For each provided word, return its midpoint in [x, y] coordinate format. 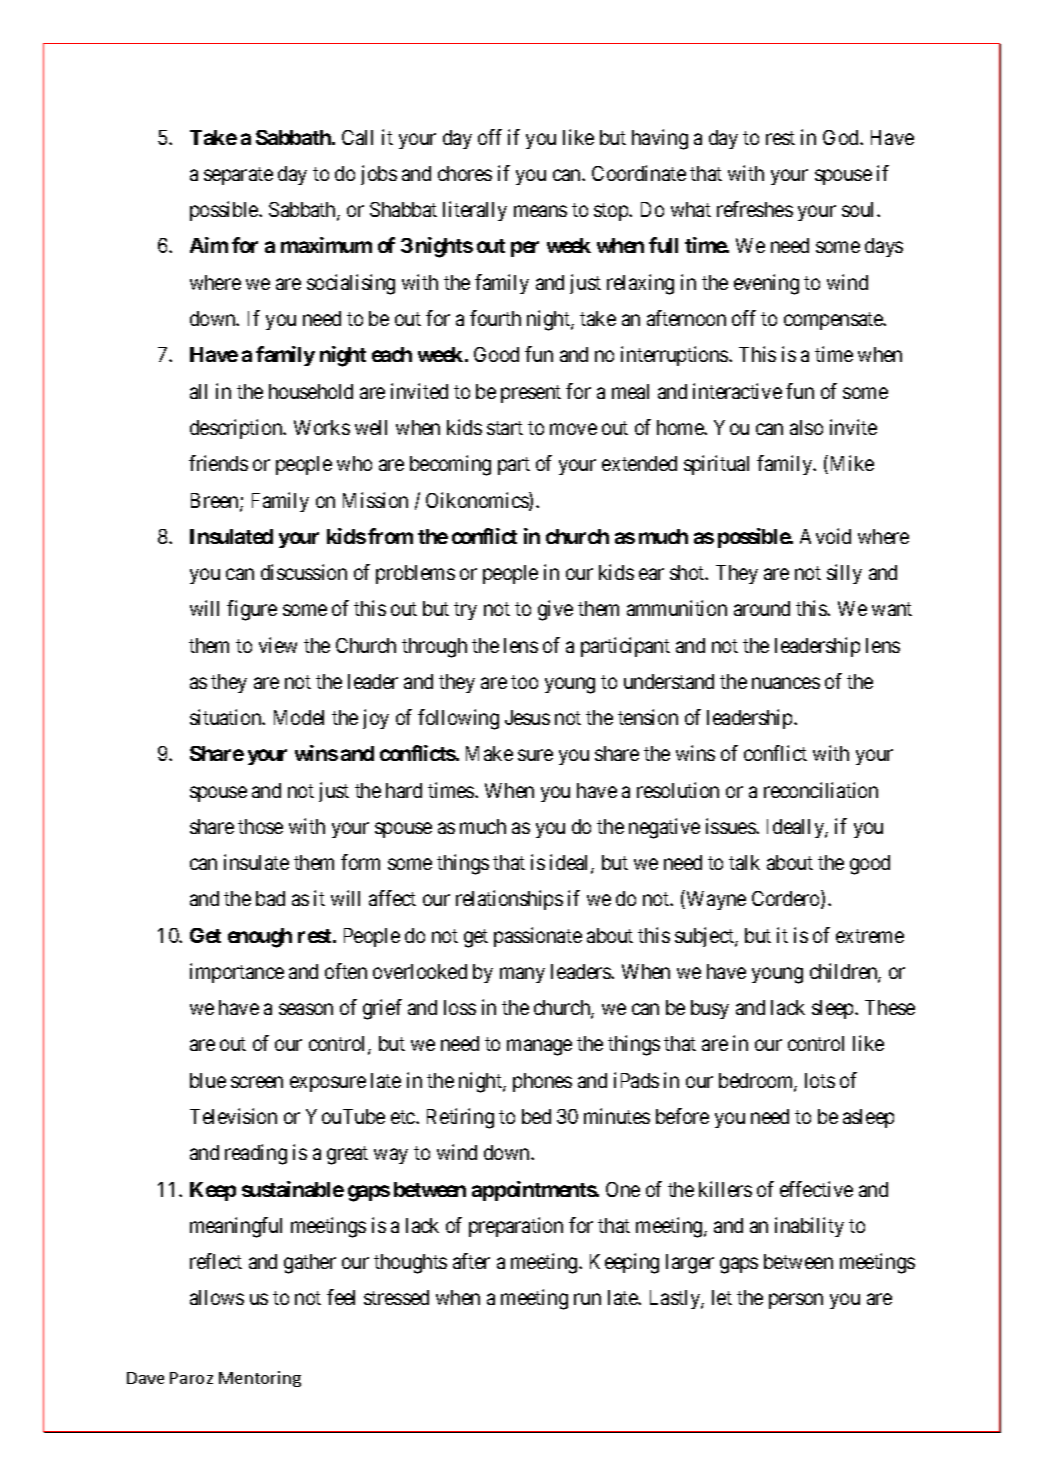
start [505, 428]
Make [489, 753]
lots [820, 1080]
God [842, 137]
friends [218, 463]
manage [539, 1048]
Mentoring [260, 1379]
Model [299, 717]
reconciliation [821, 790]
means [540, 211]
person [796, 1301]
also [806, 427]
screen [257, 1082]
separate [238, 176]
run [587, 1299]
